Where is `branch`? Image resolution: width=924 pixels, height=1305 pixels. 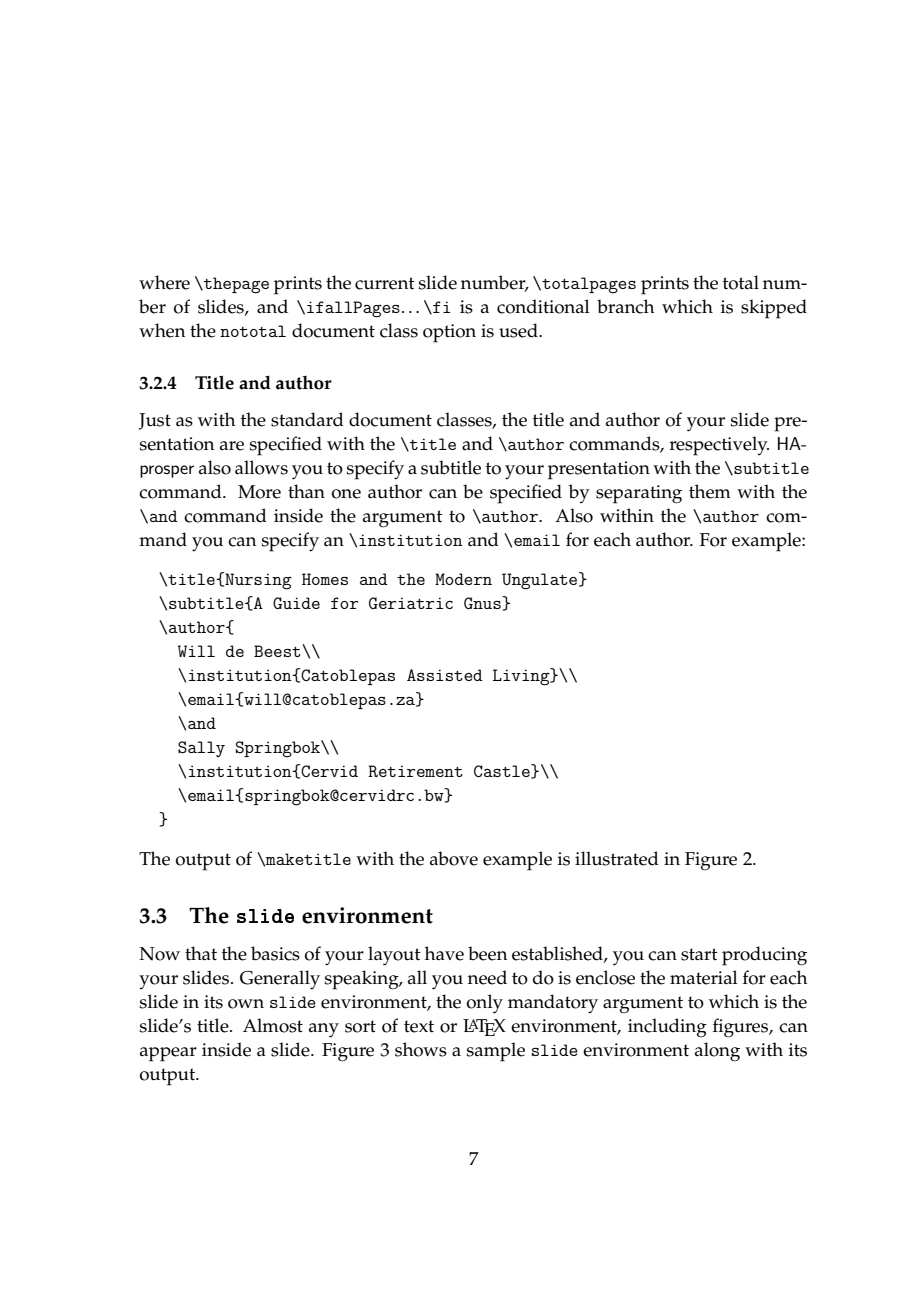 branch is located at coordinates (625, 306).
